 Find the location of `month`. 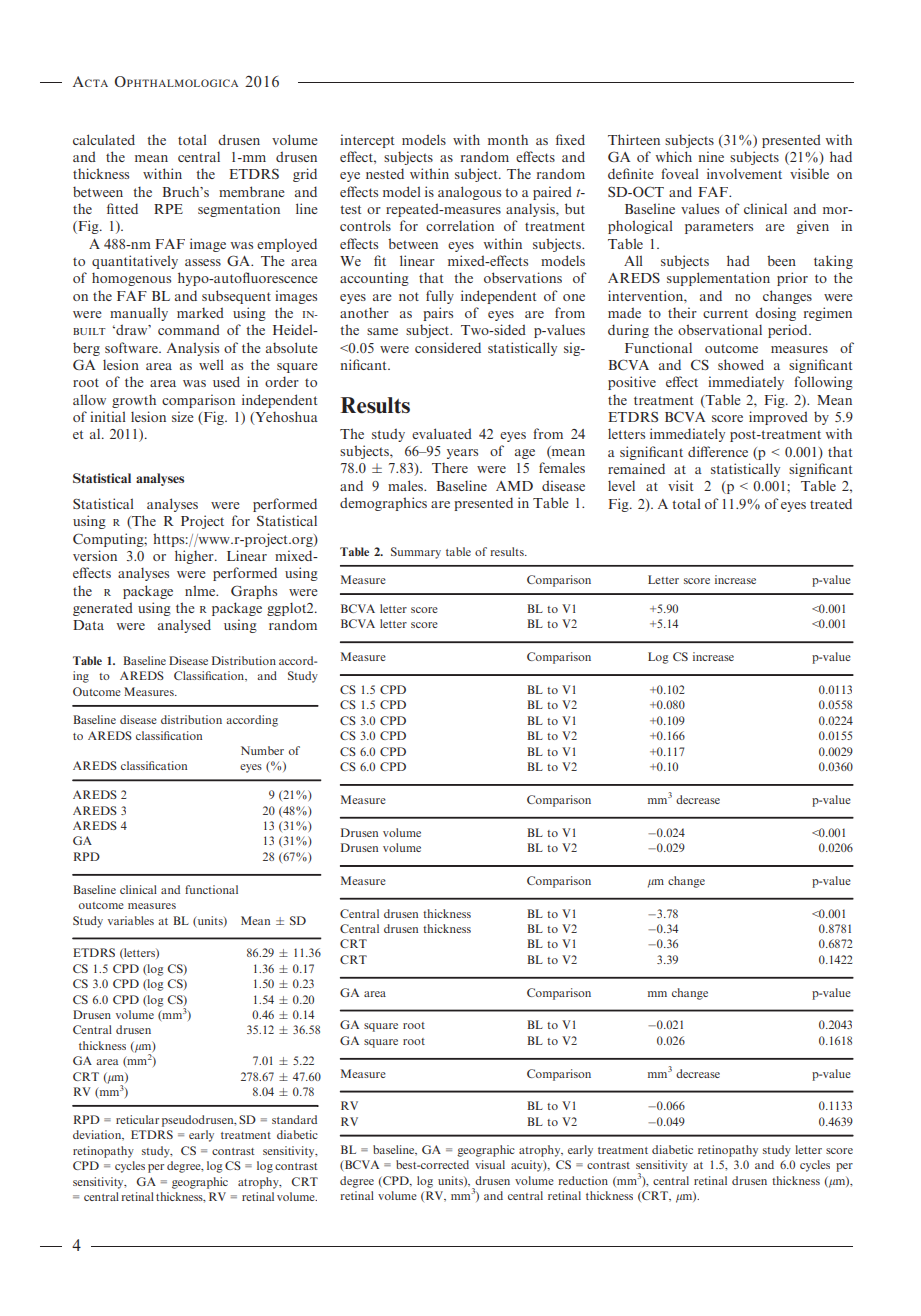

month is located at coordinates (508, 139).
